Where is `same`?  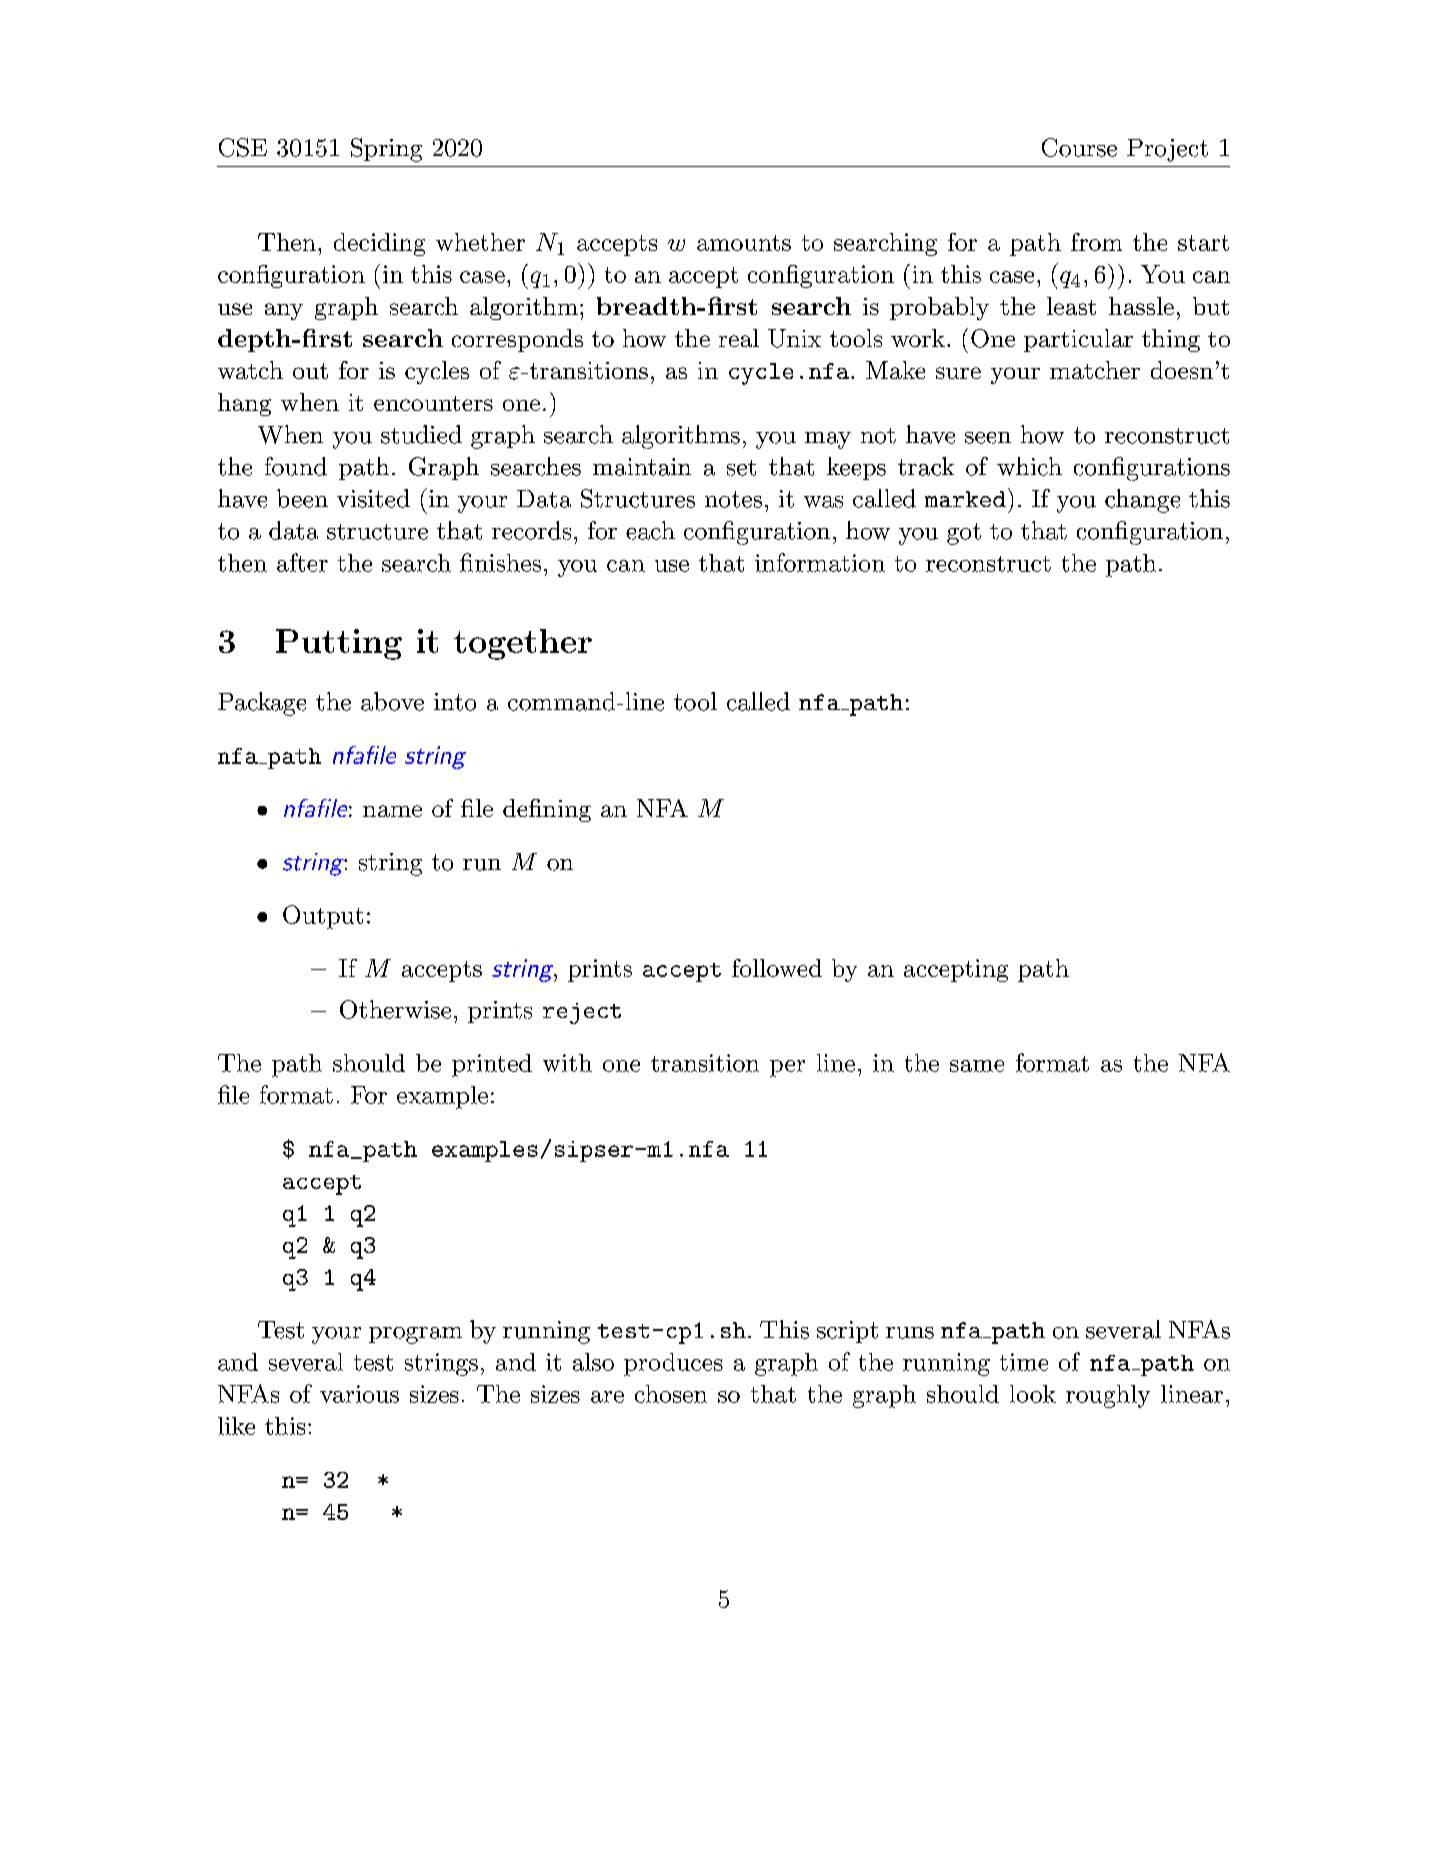
same is located at coordinates (977, 1066).
